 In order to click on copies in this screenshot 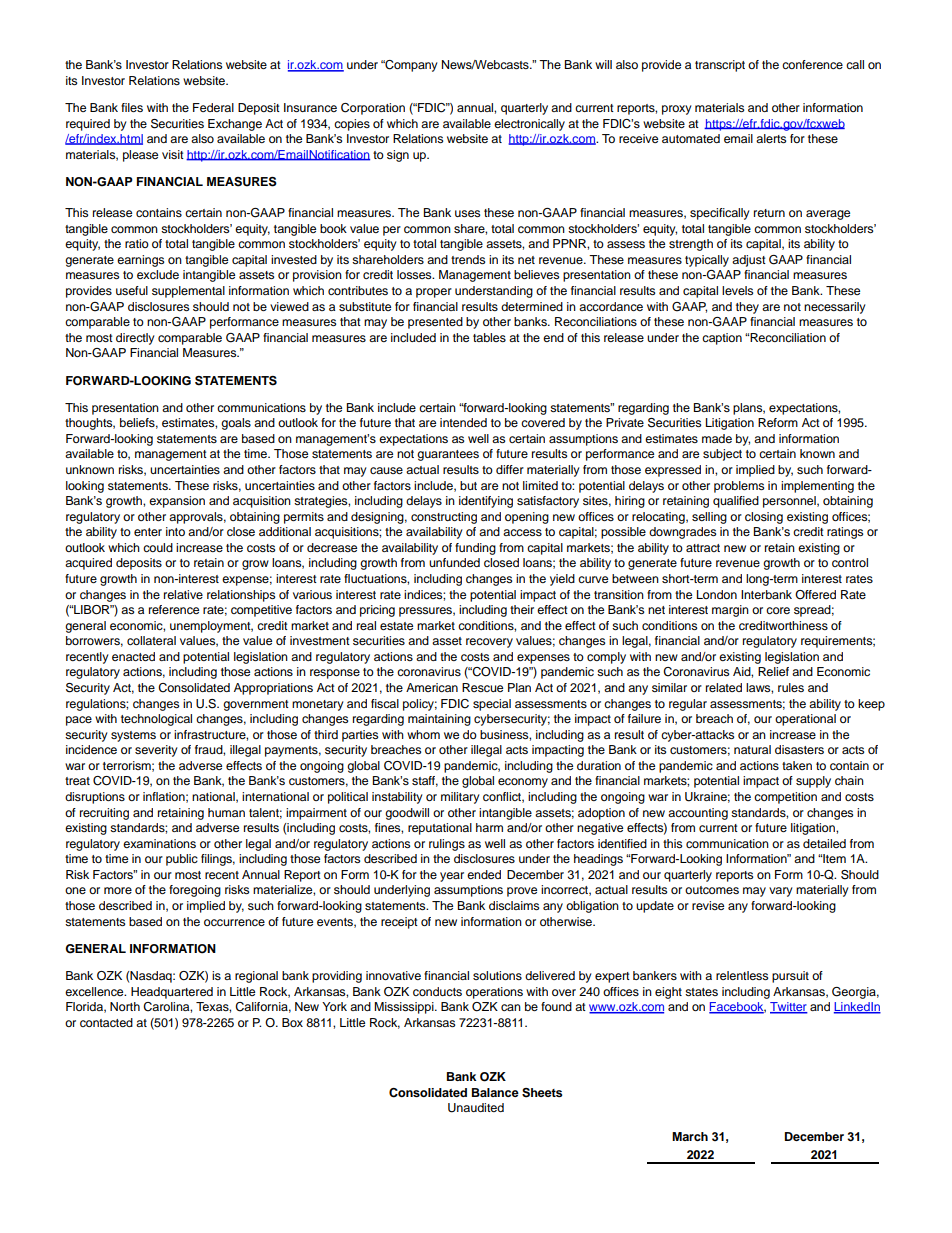, I will do `click(352, 125)`.
